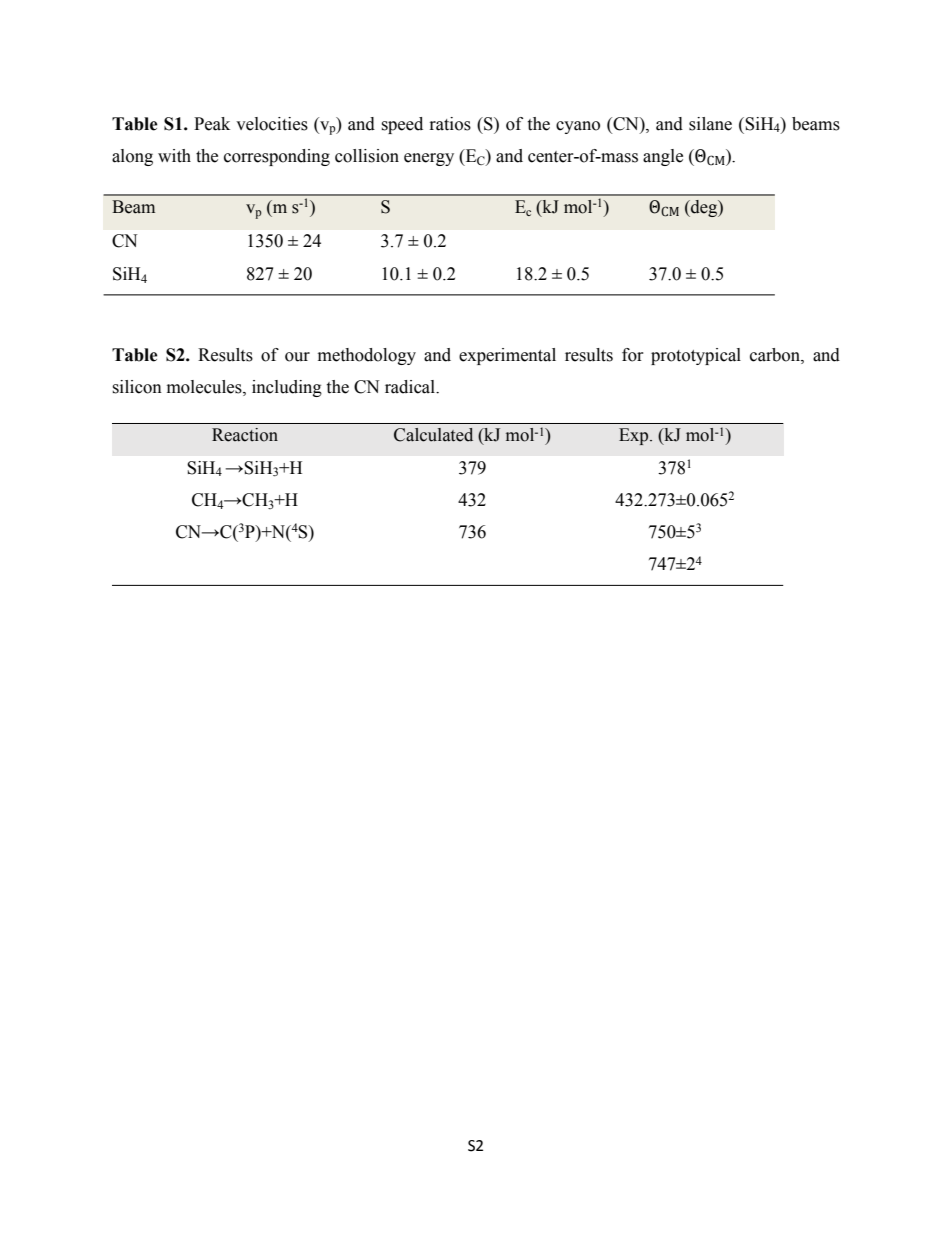 The width and height of the screenshot is (952, 1233). What do you see at coordinates (663, 157) in the screenshot?
I see `angle` at bounding box center [663, 157].
